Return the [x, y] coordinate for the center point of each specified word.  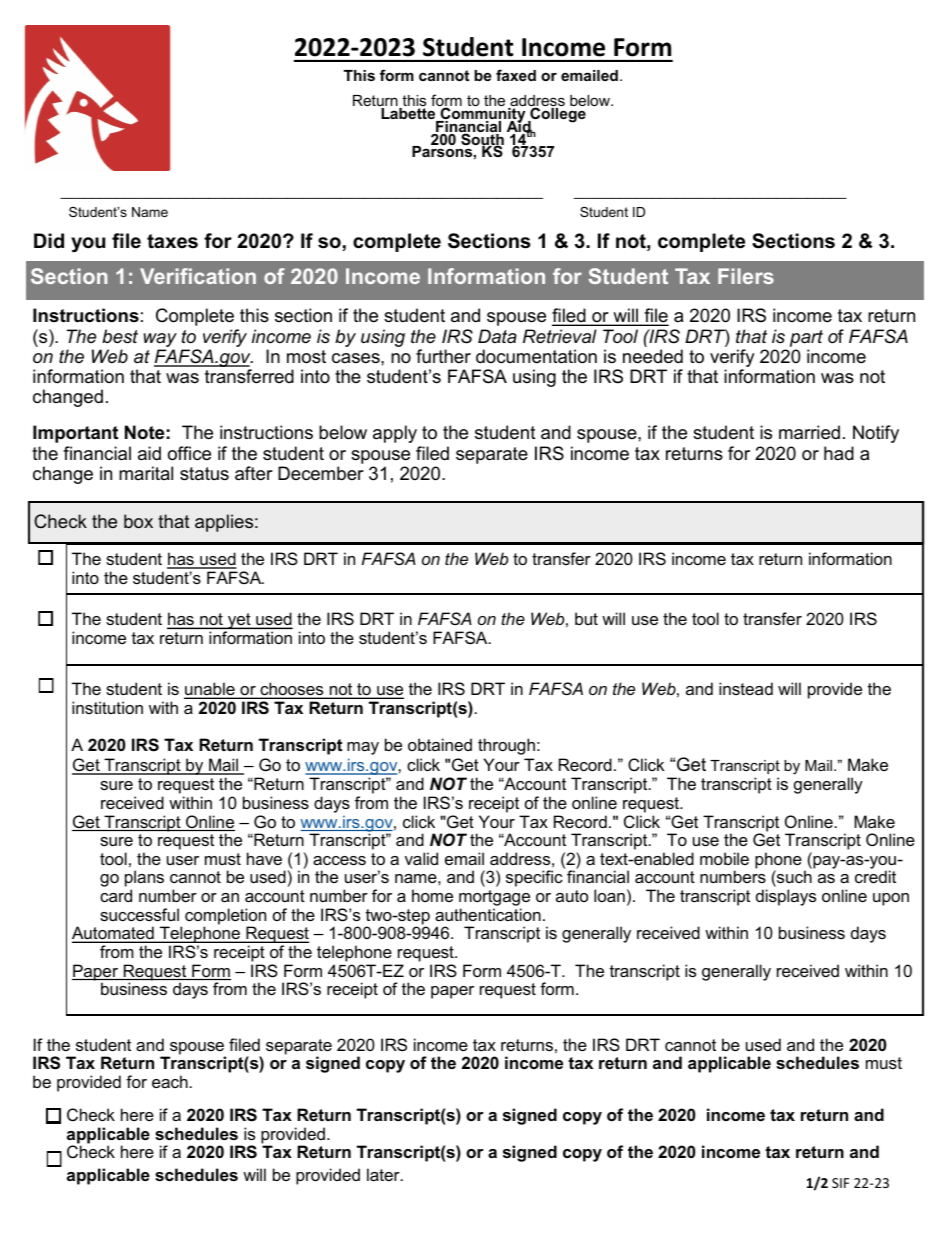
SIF [840, 1183]
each [170, 1081]
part [806, 338]
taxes [172, 241]
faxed [516, 75]
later [384, 1174]
